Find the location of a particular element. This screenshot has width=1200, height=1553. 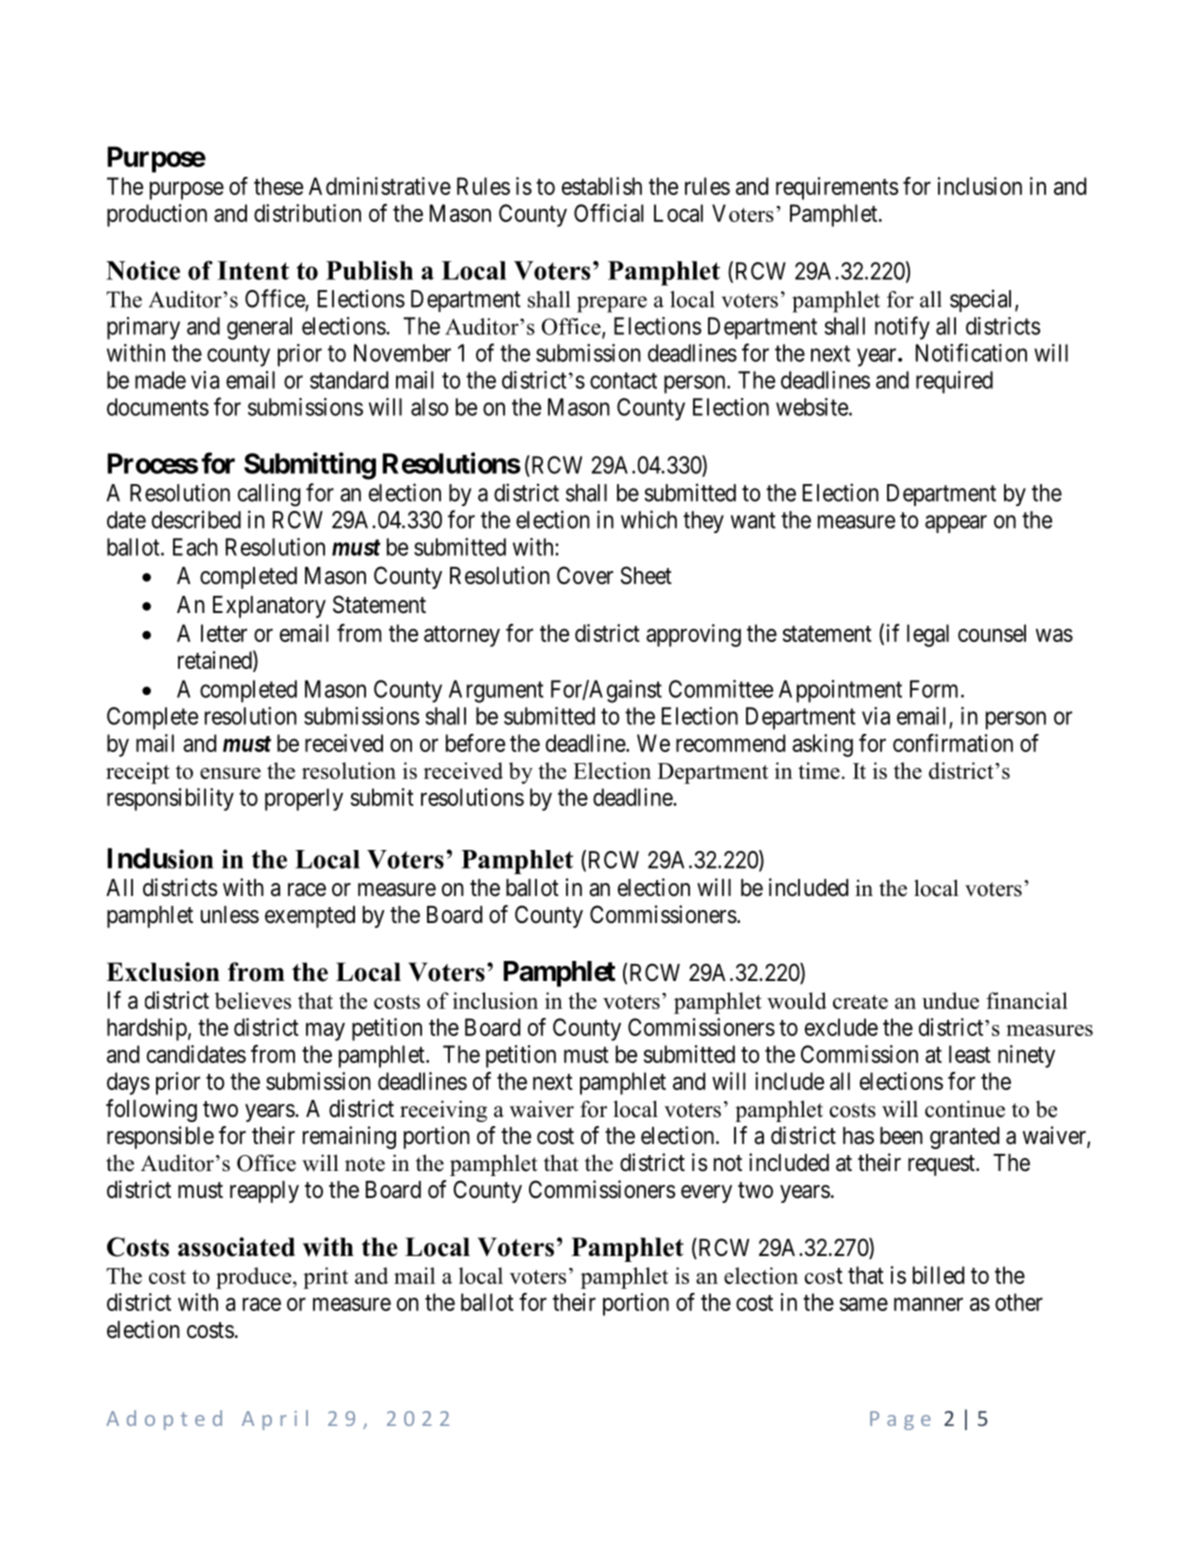

every is located at coordinates (706, 1194).
